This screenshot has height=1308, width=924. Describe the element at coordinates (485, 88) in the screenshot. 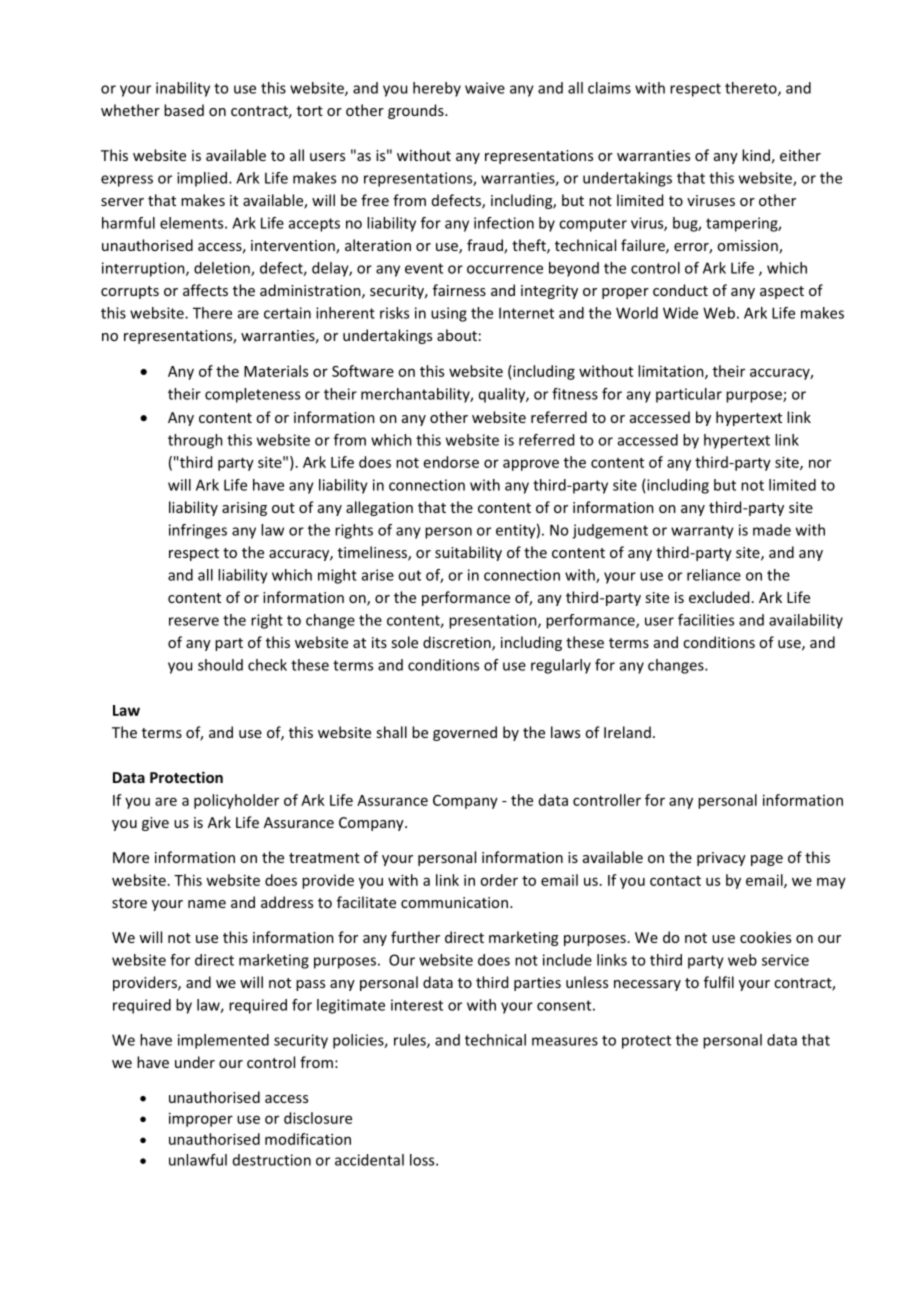

I see `waive` at that location.
